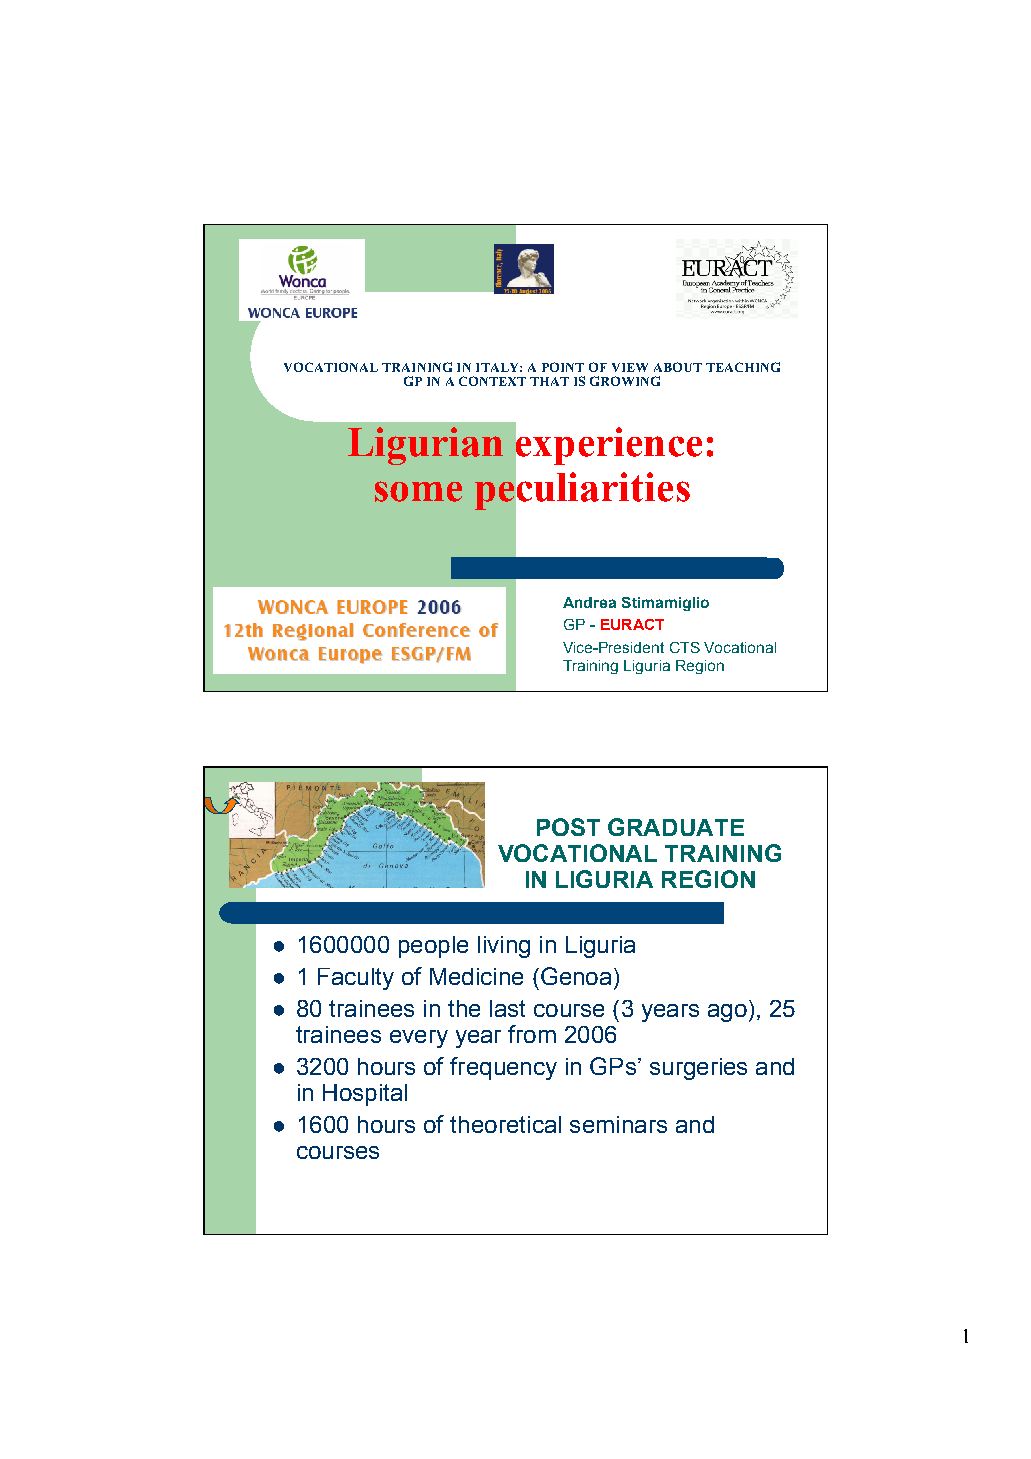  I want to click on CONTEXT, so click(492, 381).
